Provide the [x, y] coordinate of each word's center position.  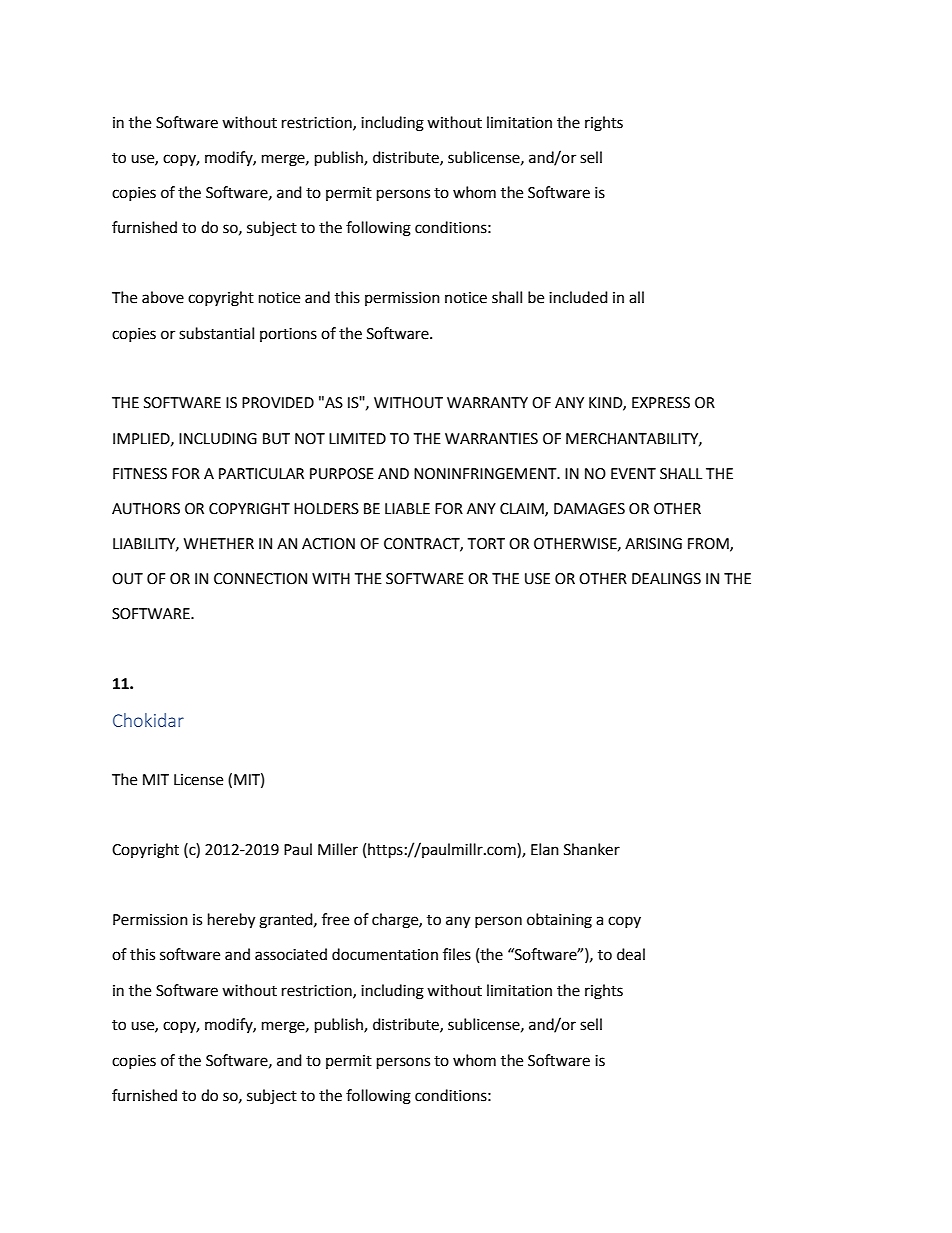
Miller [338, 849]
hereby [231, 921]
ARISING [653, 544]
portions [288, 335]
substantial [216, 333]
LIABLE [407, 508]
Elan [545, 849]
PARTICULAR [261, 474]
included [578, 297]
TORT [486, 544]
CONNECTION [260, 579]
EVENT [633, 473]
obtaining [559, 921]
